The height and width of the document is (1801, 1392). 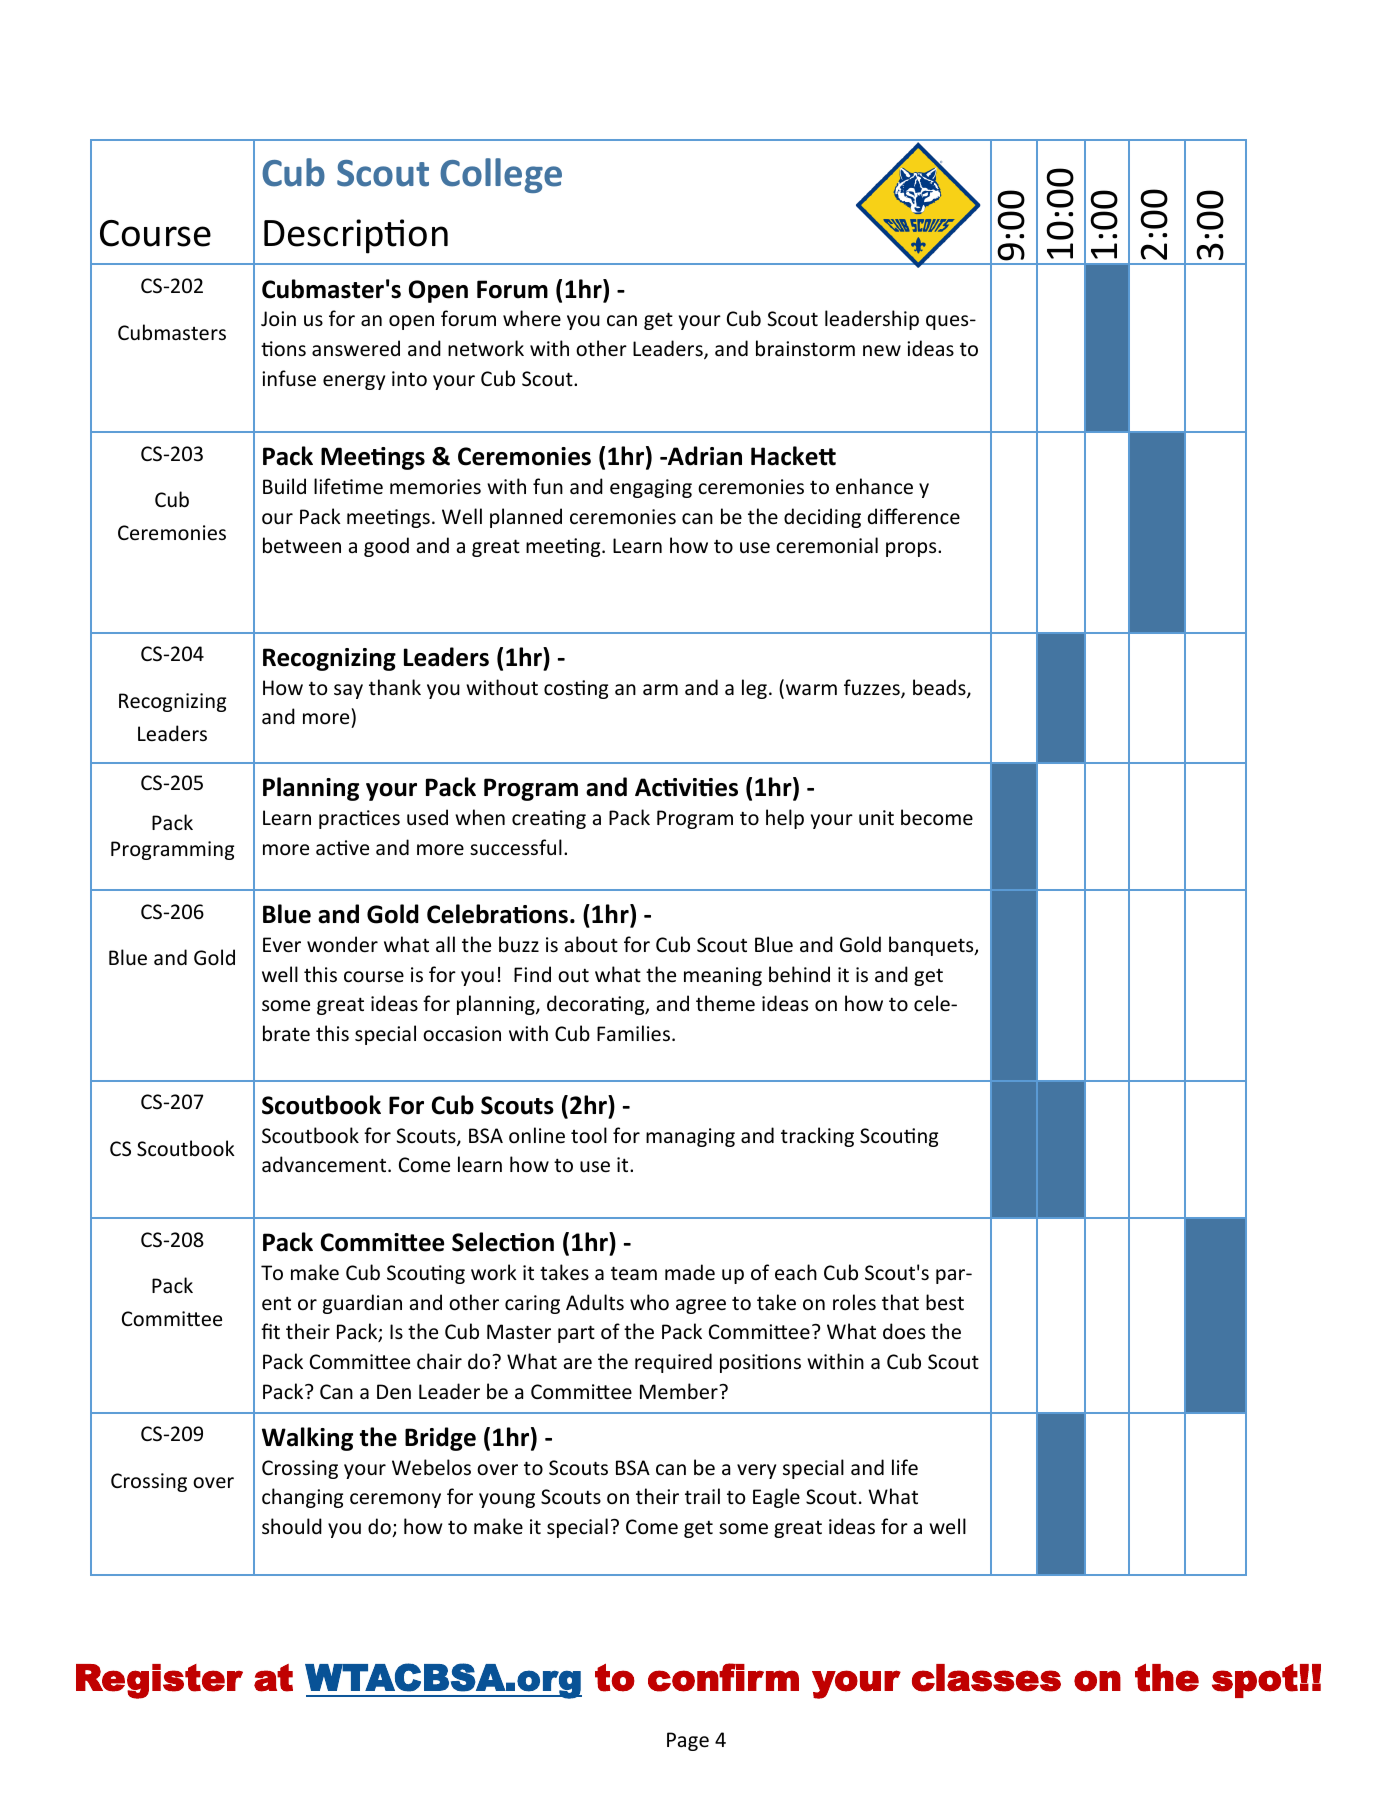 What do you see at coordinates (159, 1681) in the document?
I see `Register` at bounding box center [159, 1681].
